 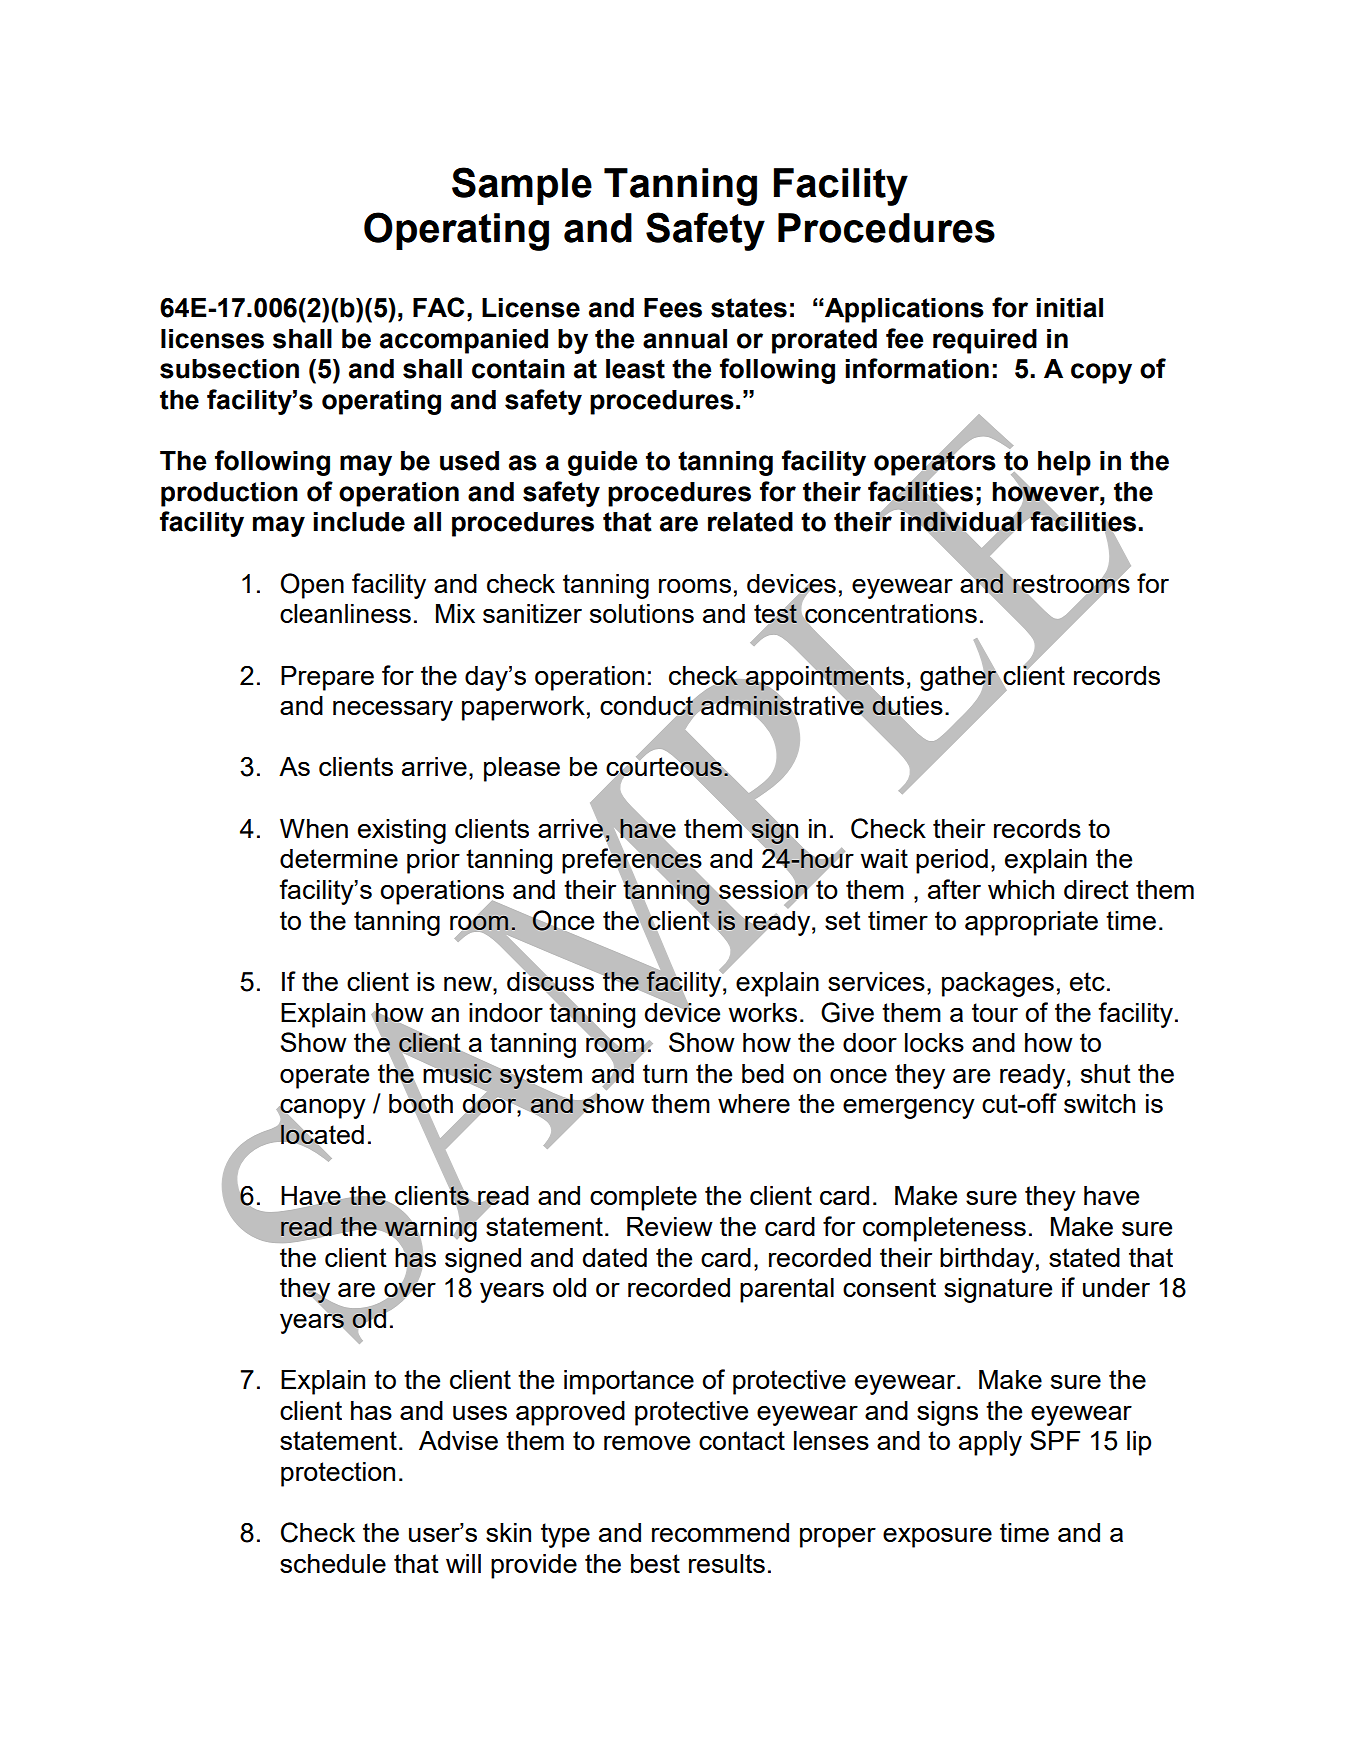 I want to click on schedule, so click(x=333, y=1563).
